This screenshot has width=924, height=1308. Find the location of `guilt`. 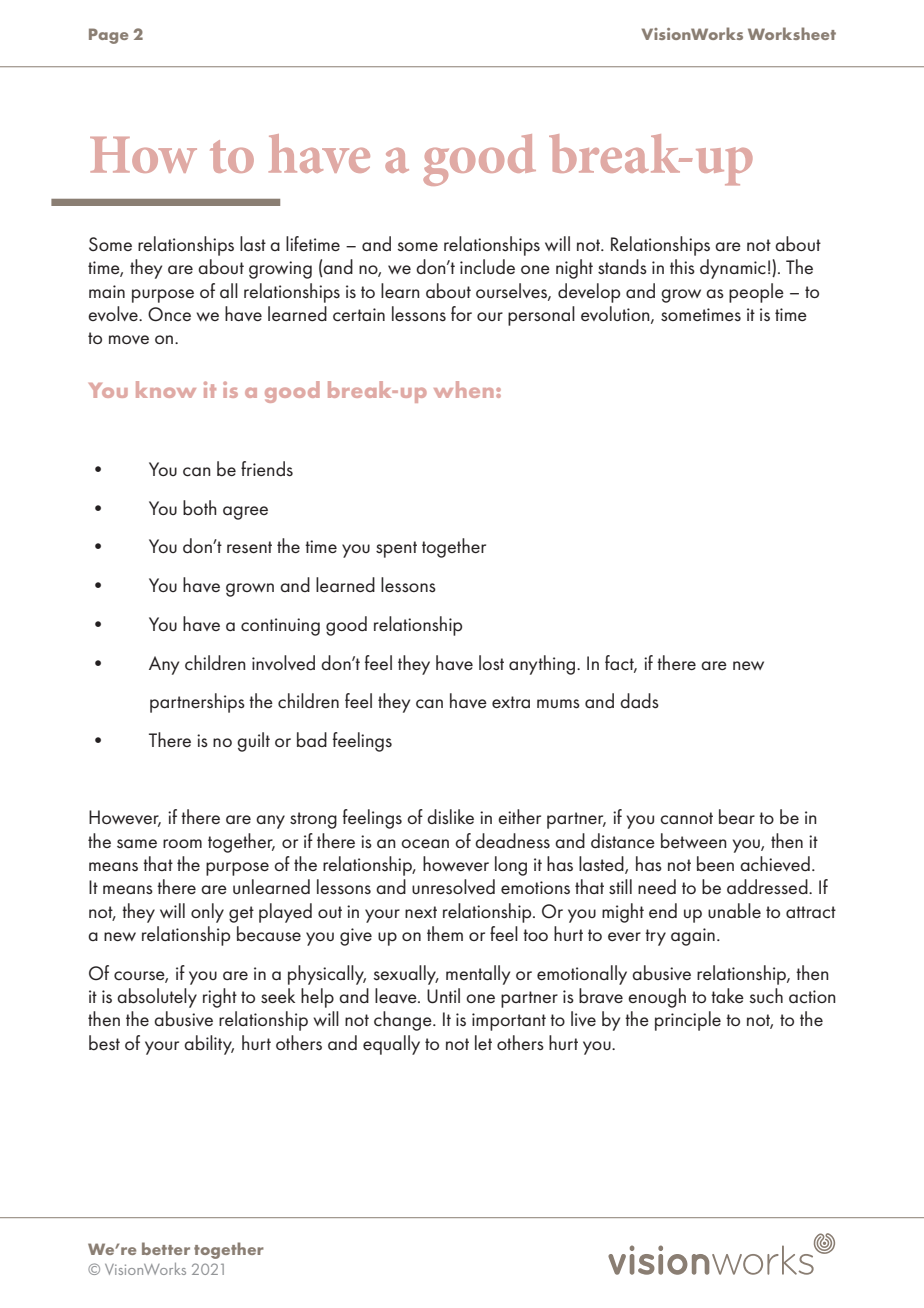

guilt is located at coordinates (253, 742).
